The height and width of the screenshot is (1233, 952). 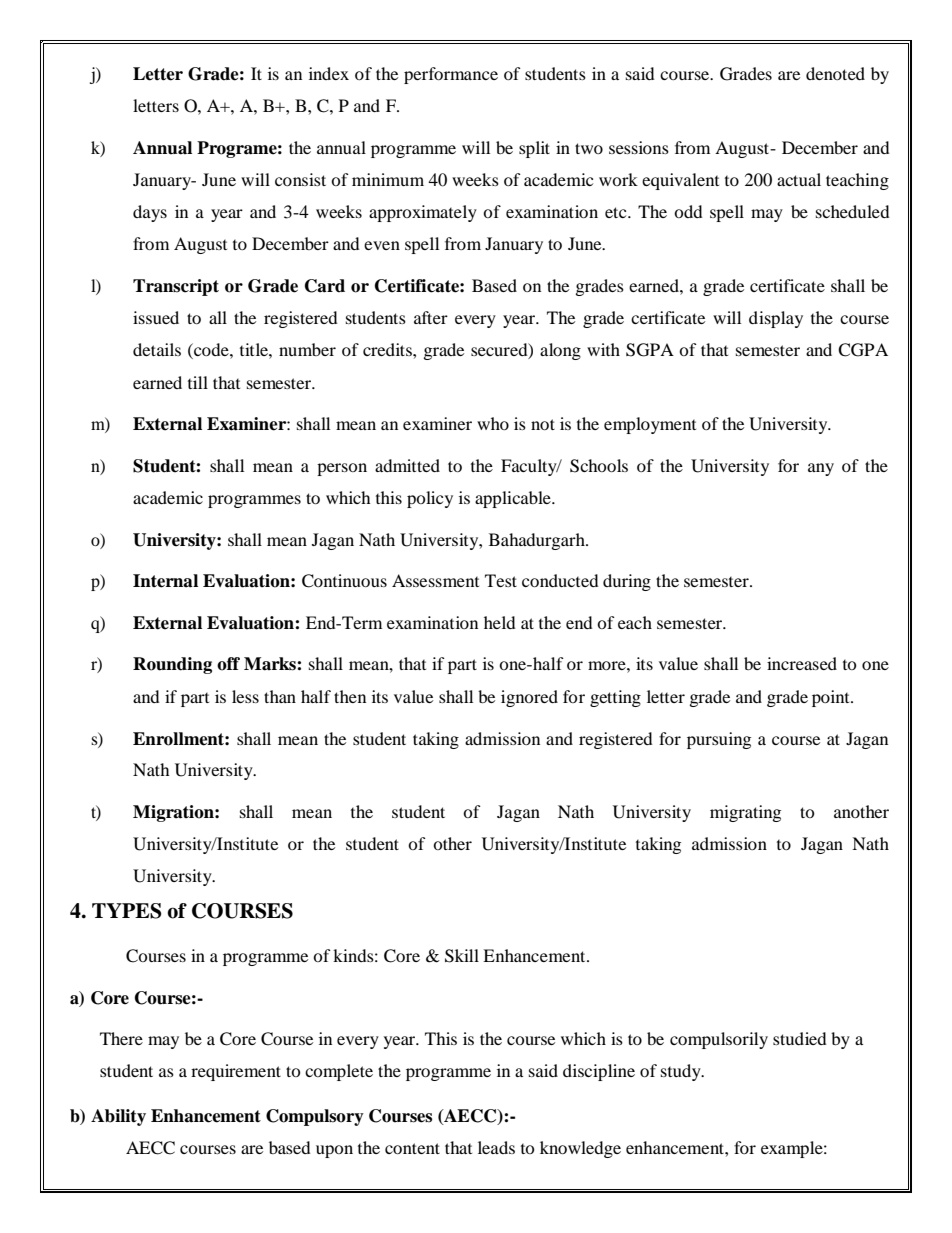 What do you see at coordinates (682, 1072) in the screenshot?
I see `study` at bounding box center [682, 1072].
